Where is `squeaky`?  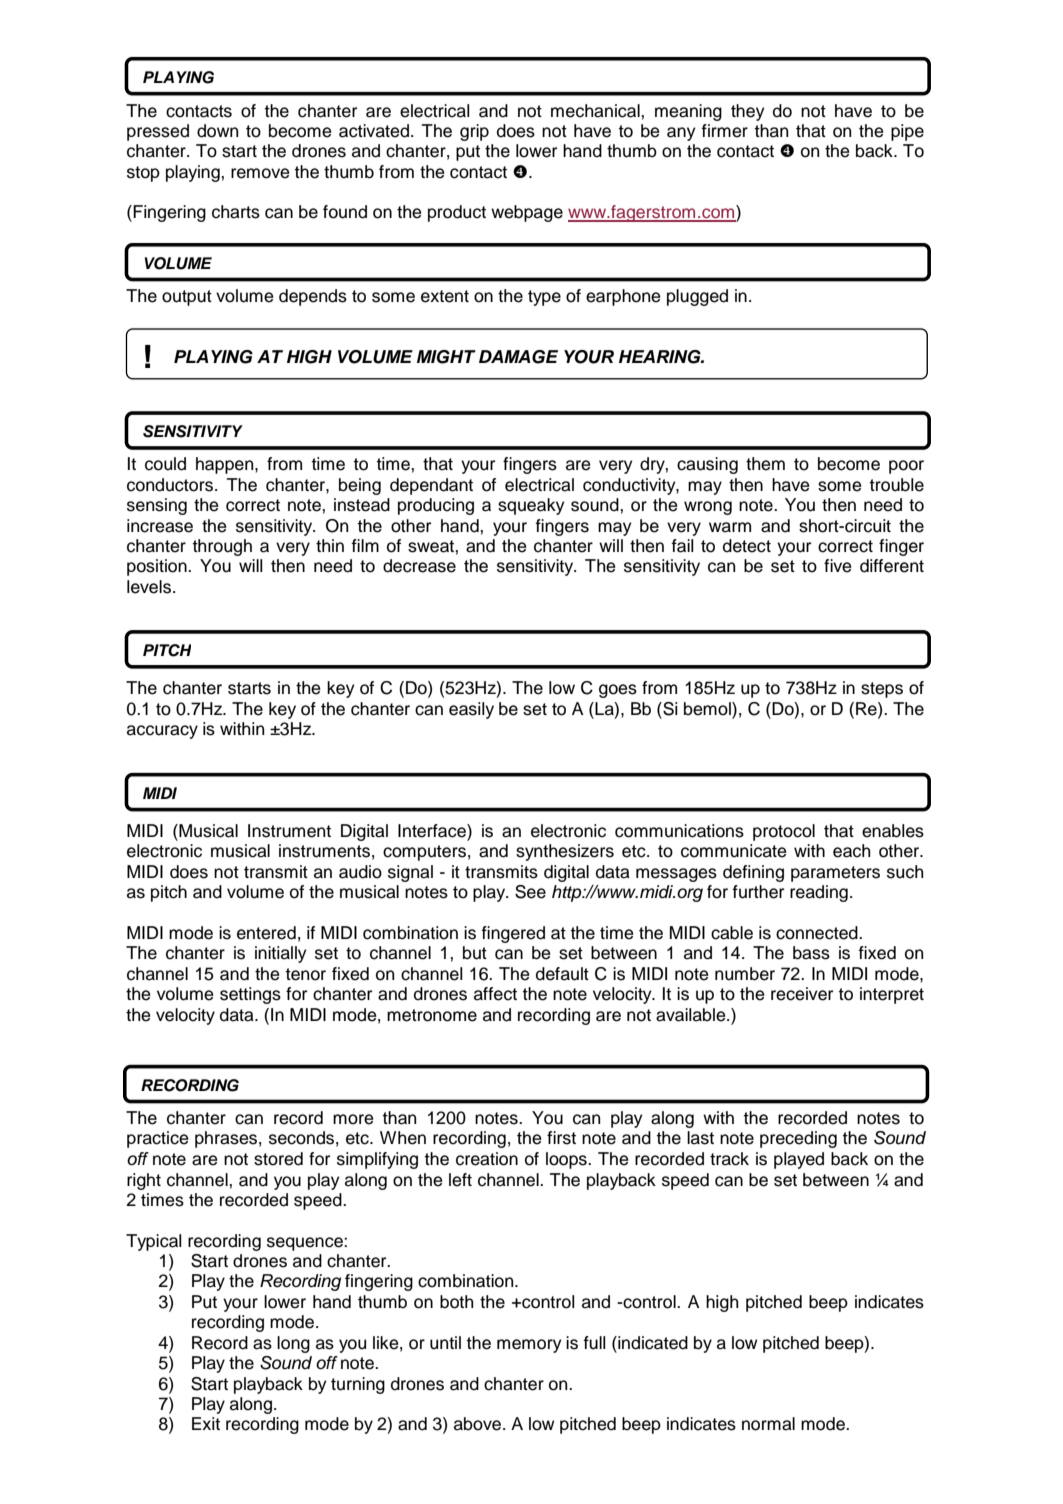
squeaky is located at coordinates (531, 506).
